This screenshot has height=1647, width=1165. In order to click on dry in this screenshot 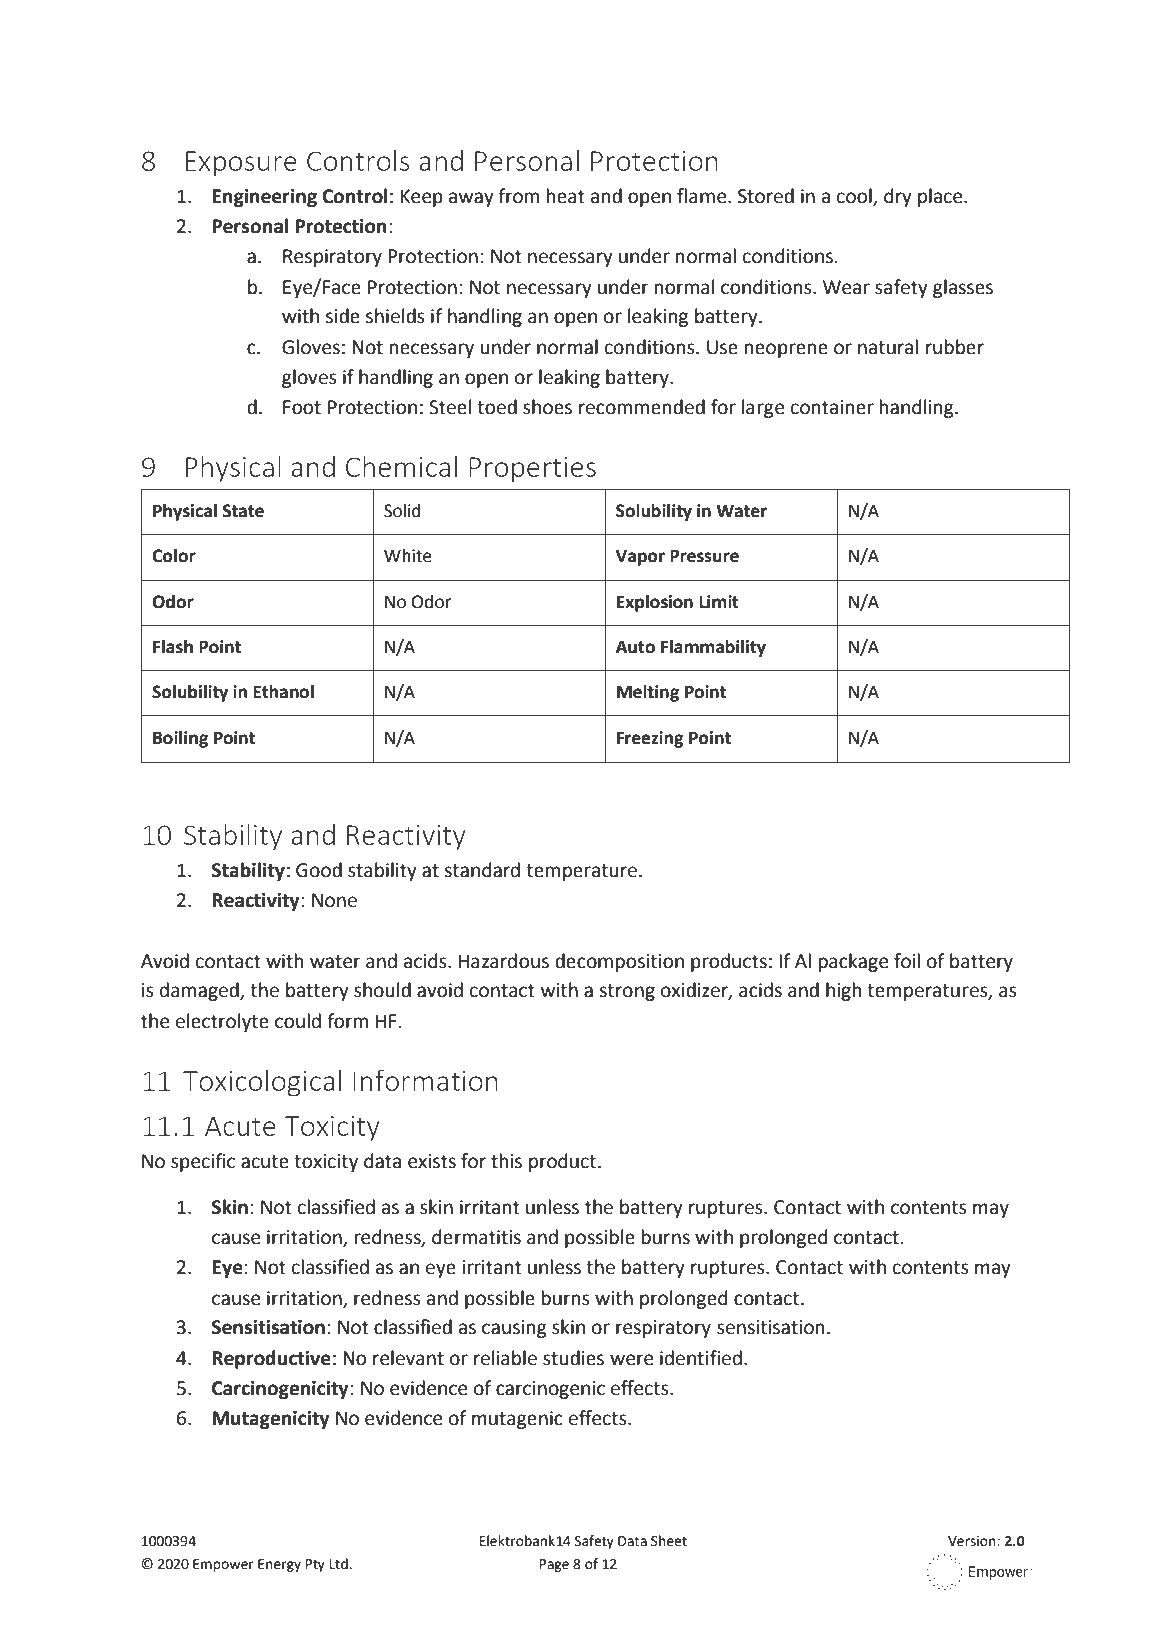, I will do `click(898, 197)`.
